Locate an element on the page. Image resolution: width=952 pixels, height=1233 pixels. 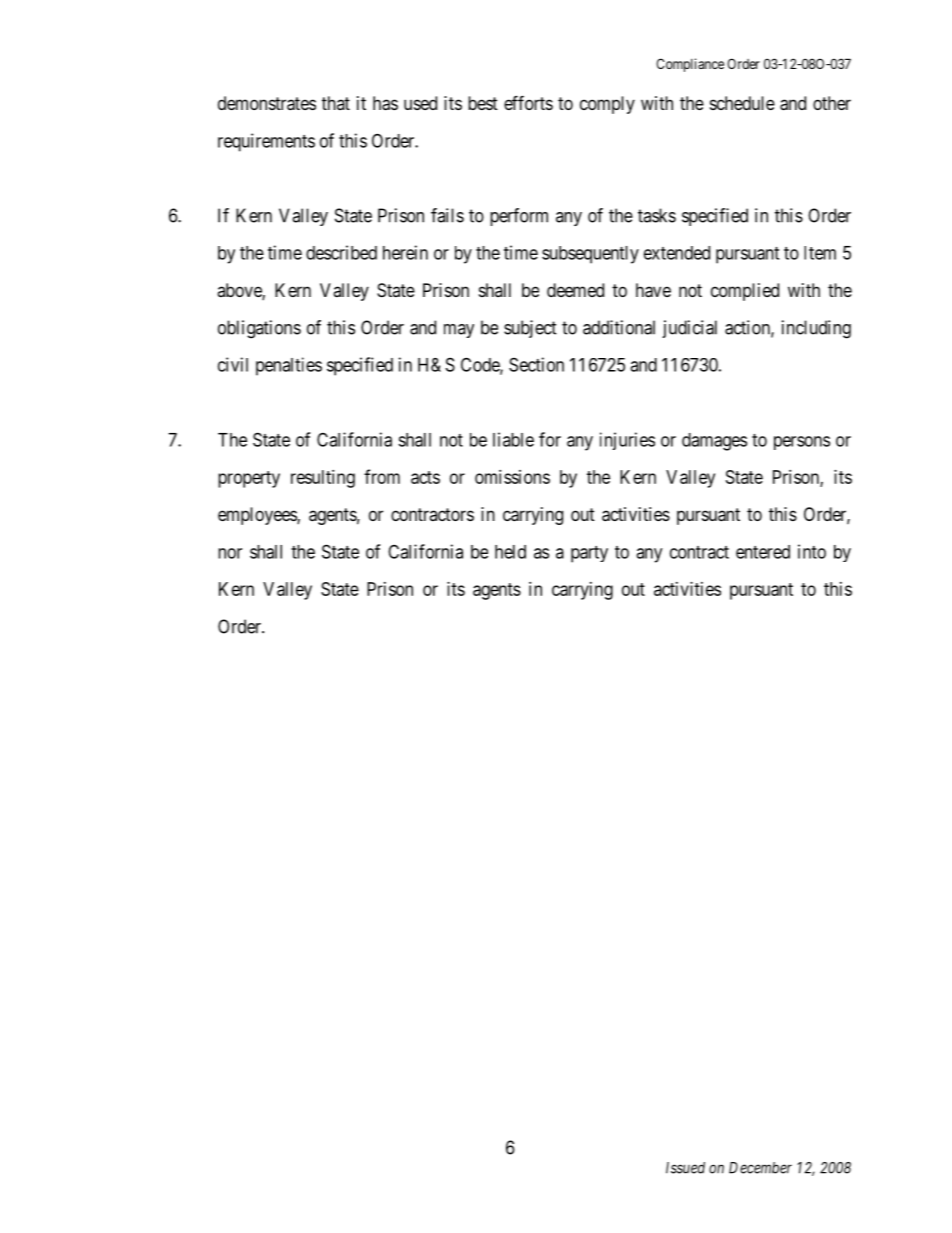
December is located at coordinates (760, 1168).
